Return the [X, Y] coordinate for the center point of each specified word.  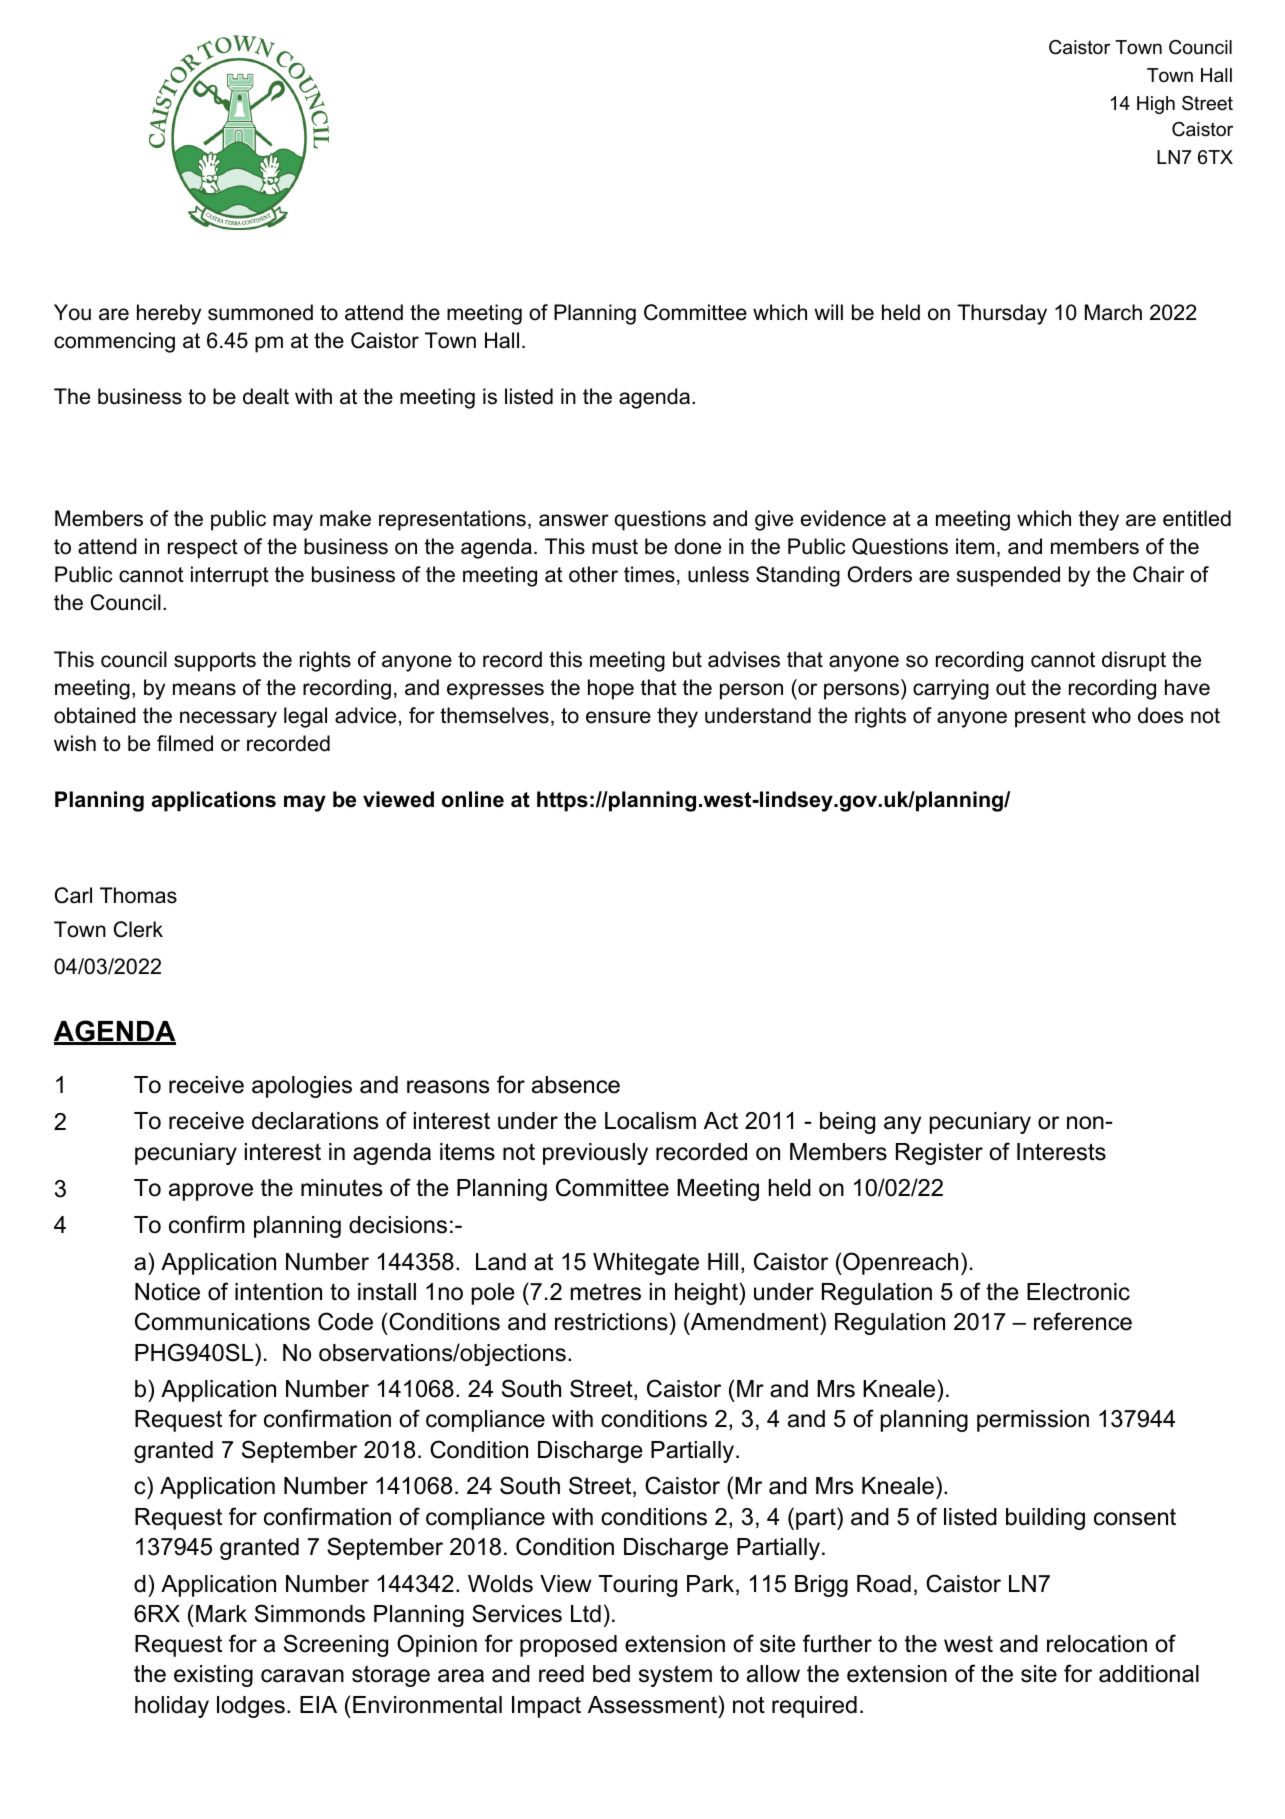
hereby [169, 314]
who [1111, 715]
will [828, 312]
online [473, 799]
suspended [1008, 576]
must [615, 547]
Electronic [1078, 1292]
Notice [167, 1292]
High [1156, 105]
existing [213, 1676]
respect [203, 549]
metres [606, 1292]
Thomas [138, 895]
